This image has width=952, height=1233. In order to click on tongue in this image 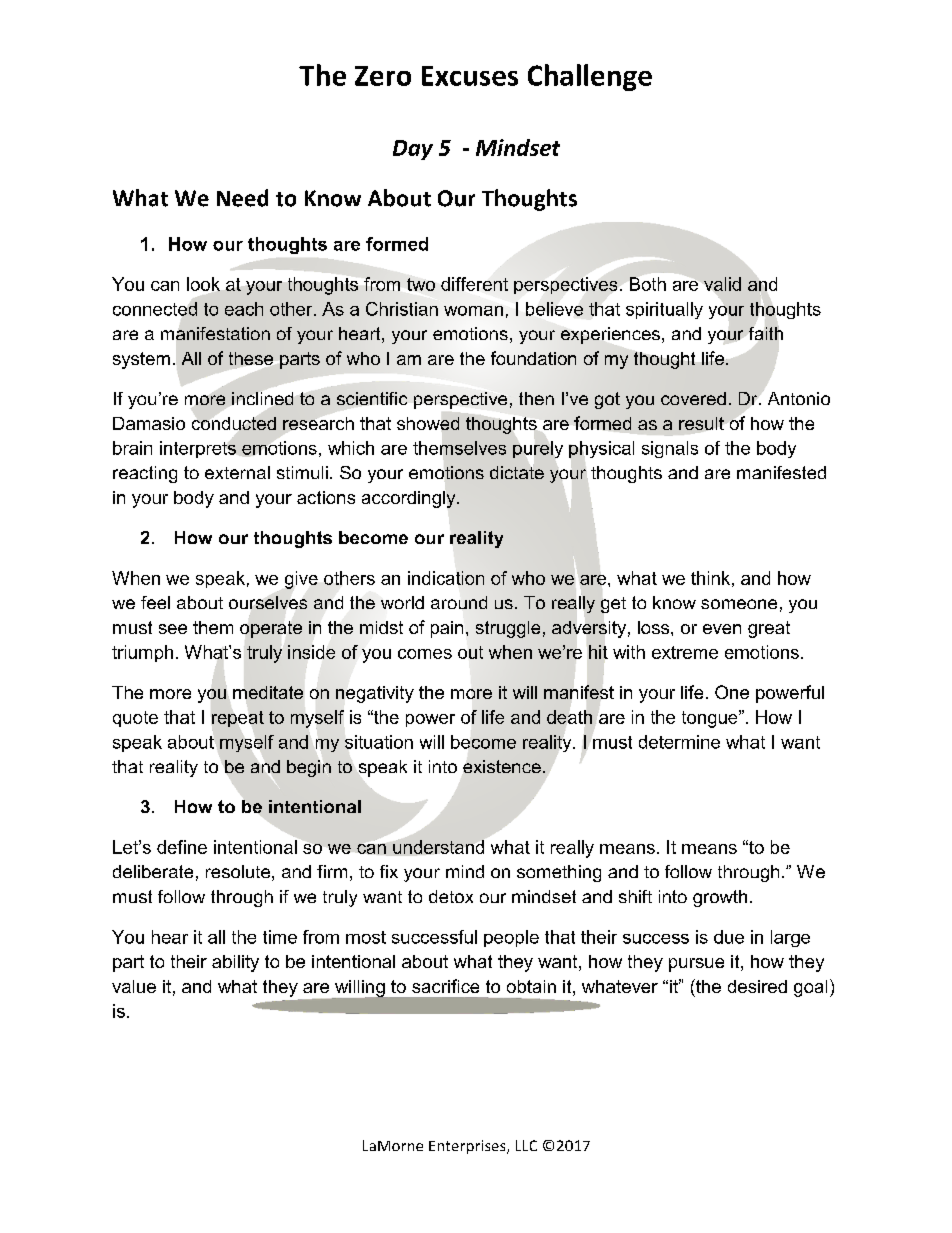, I will do `click(711, 719)`.
